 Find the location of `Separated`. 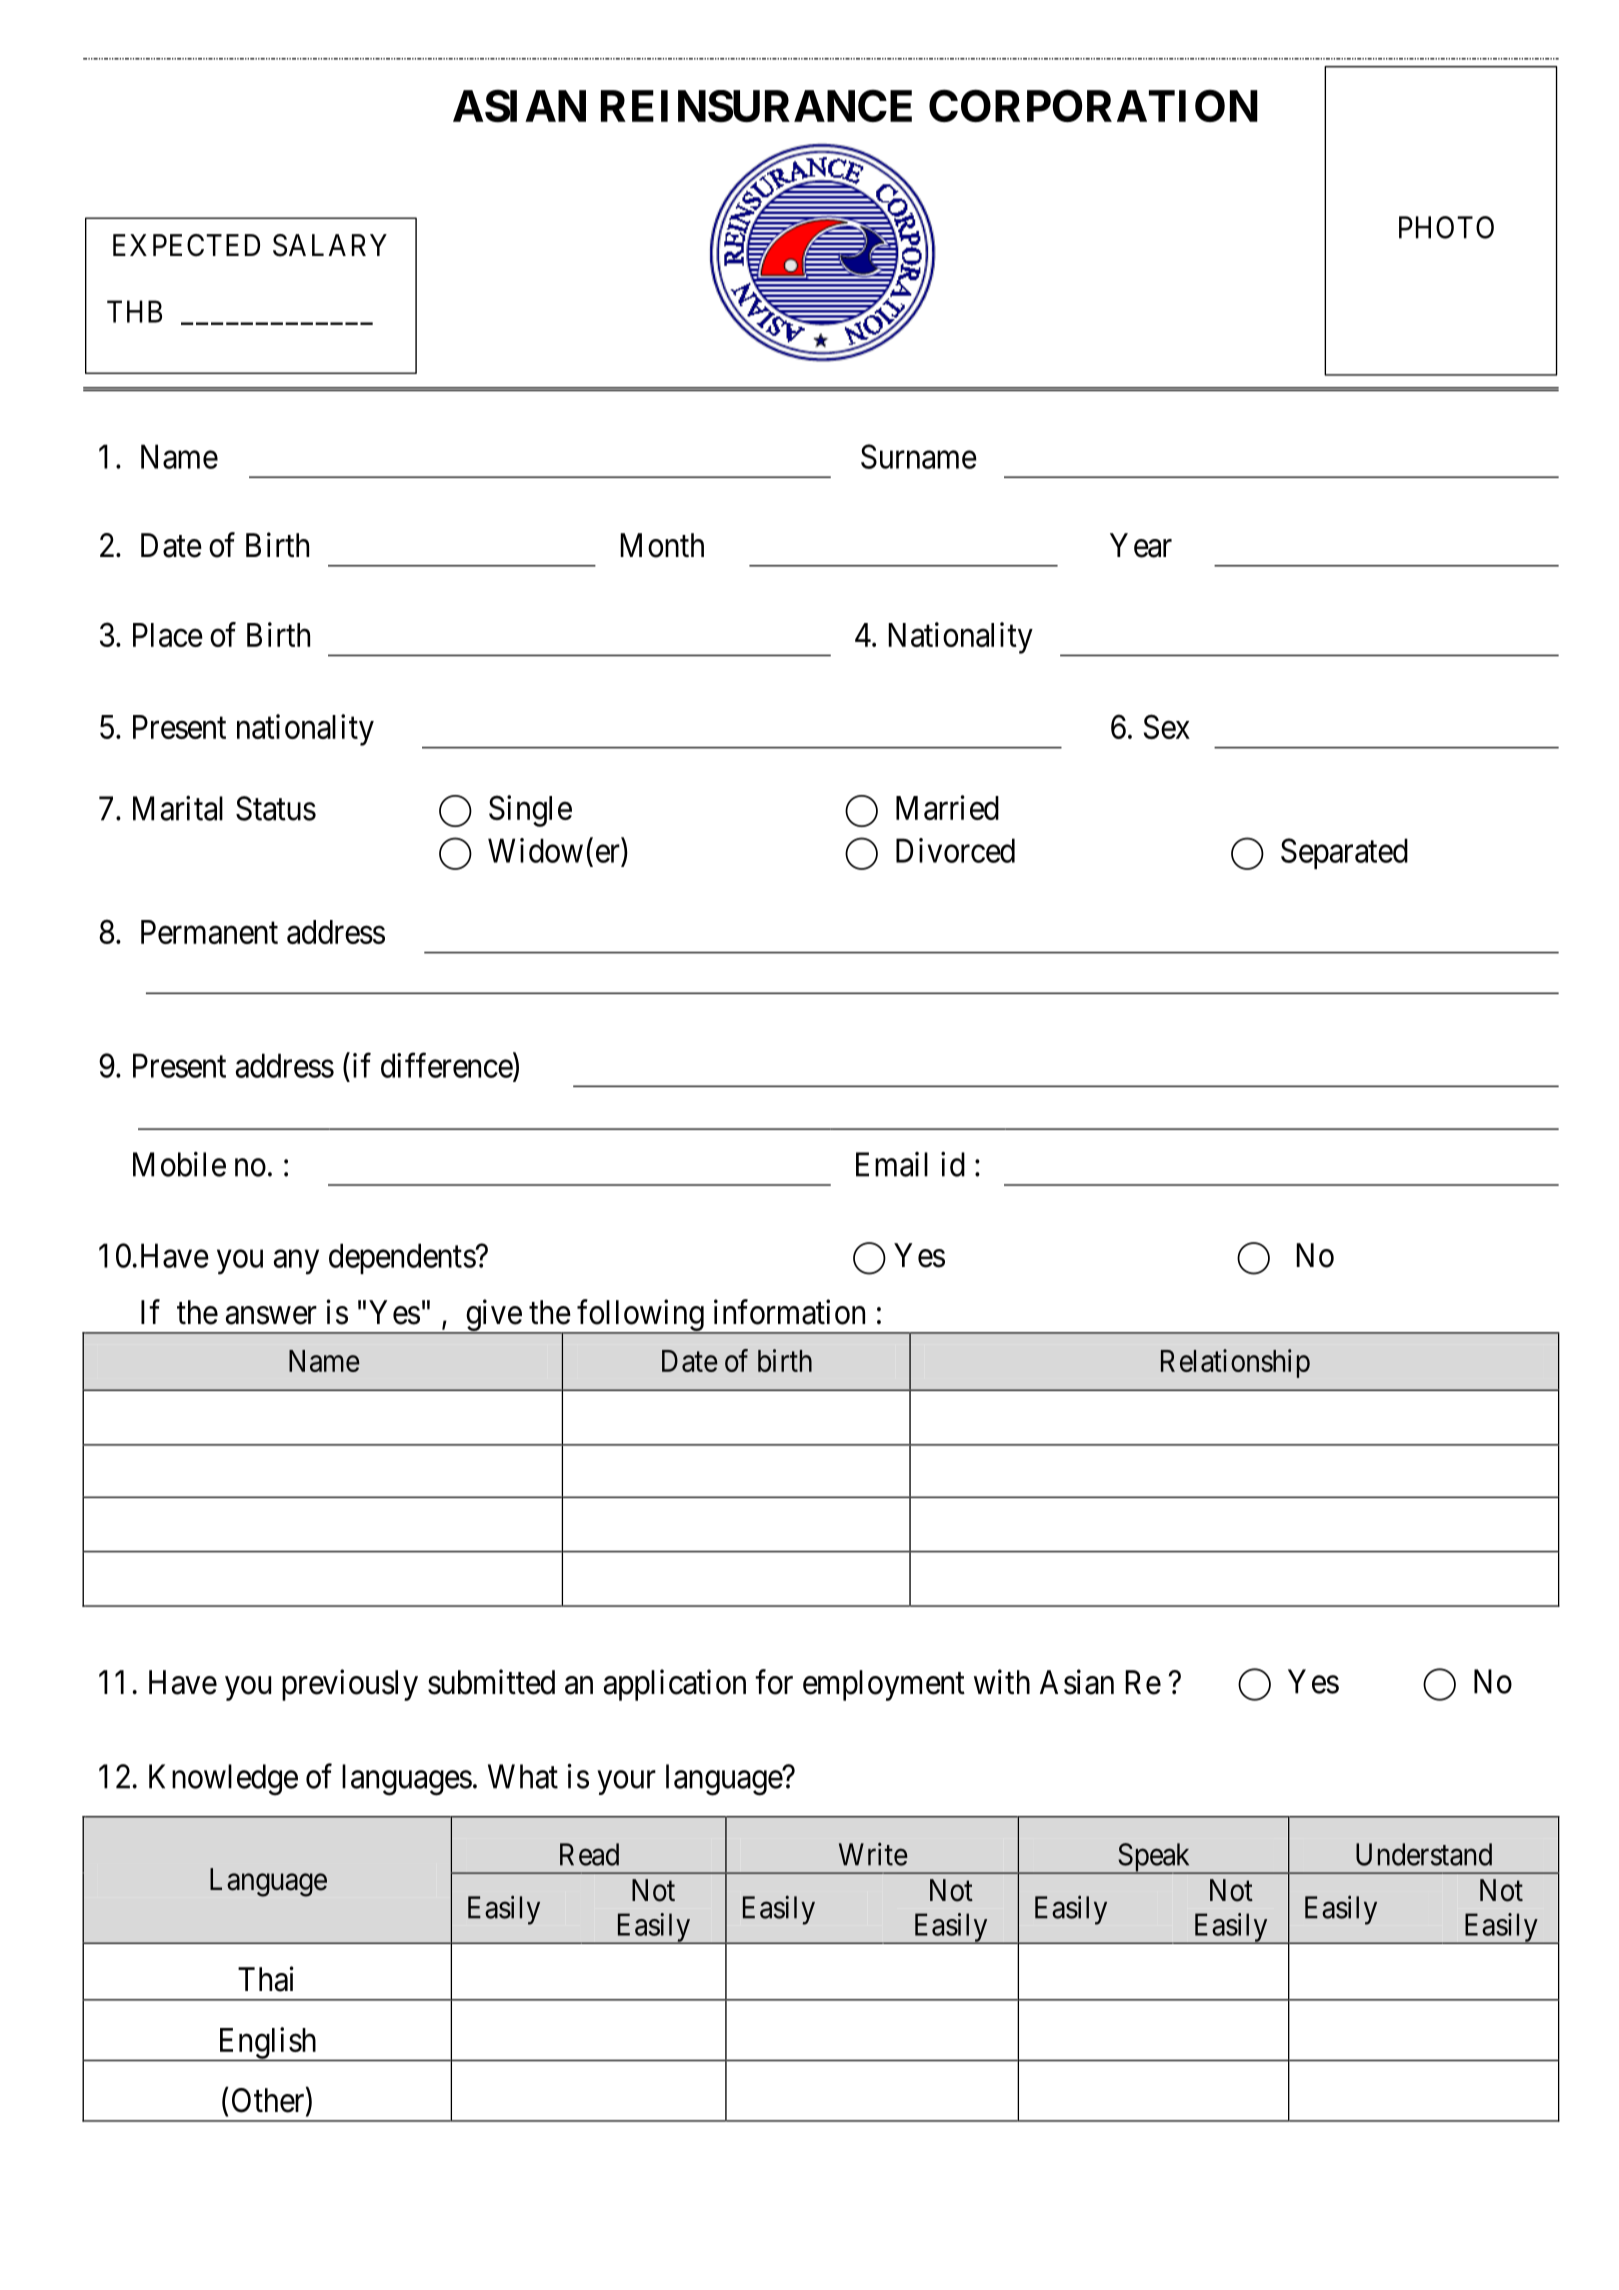

Separated is located at coordinates (1344, 853).
